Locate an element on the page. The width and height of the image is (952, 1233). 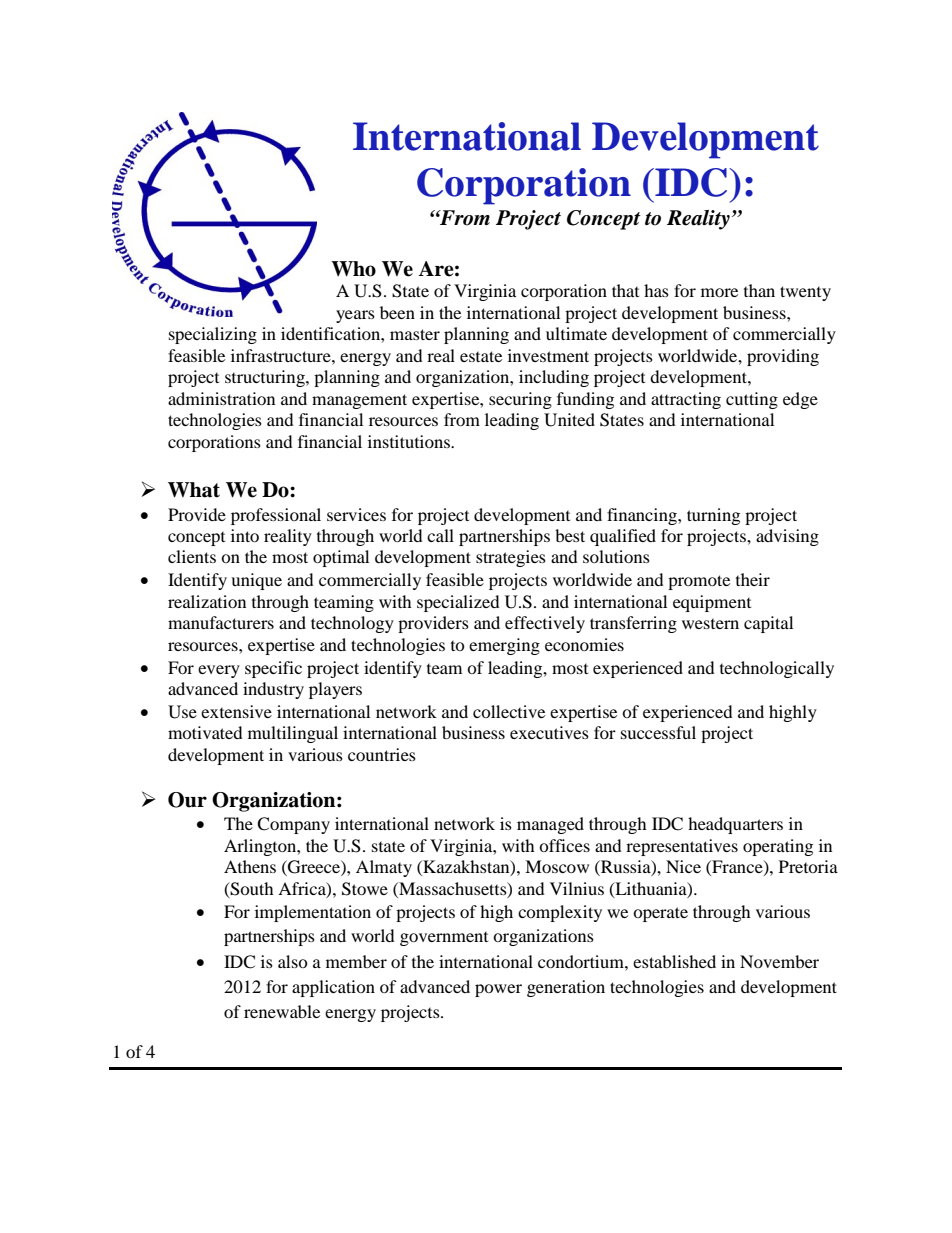
specific is located at coordinates (273, 669).
